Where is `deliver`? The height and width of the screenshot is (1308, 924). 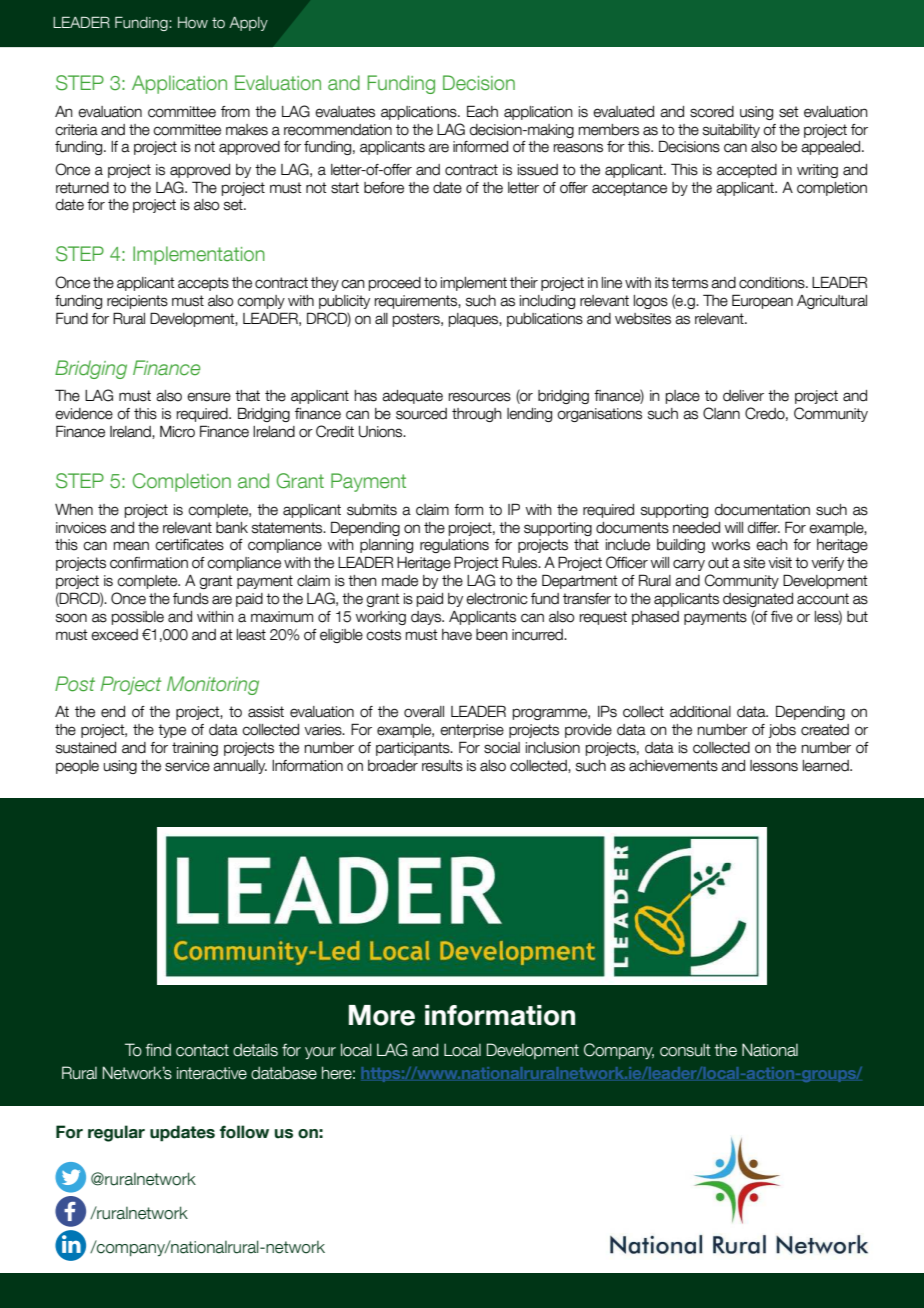
deliver is located at coordinates (743, 396).
